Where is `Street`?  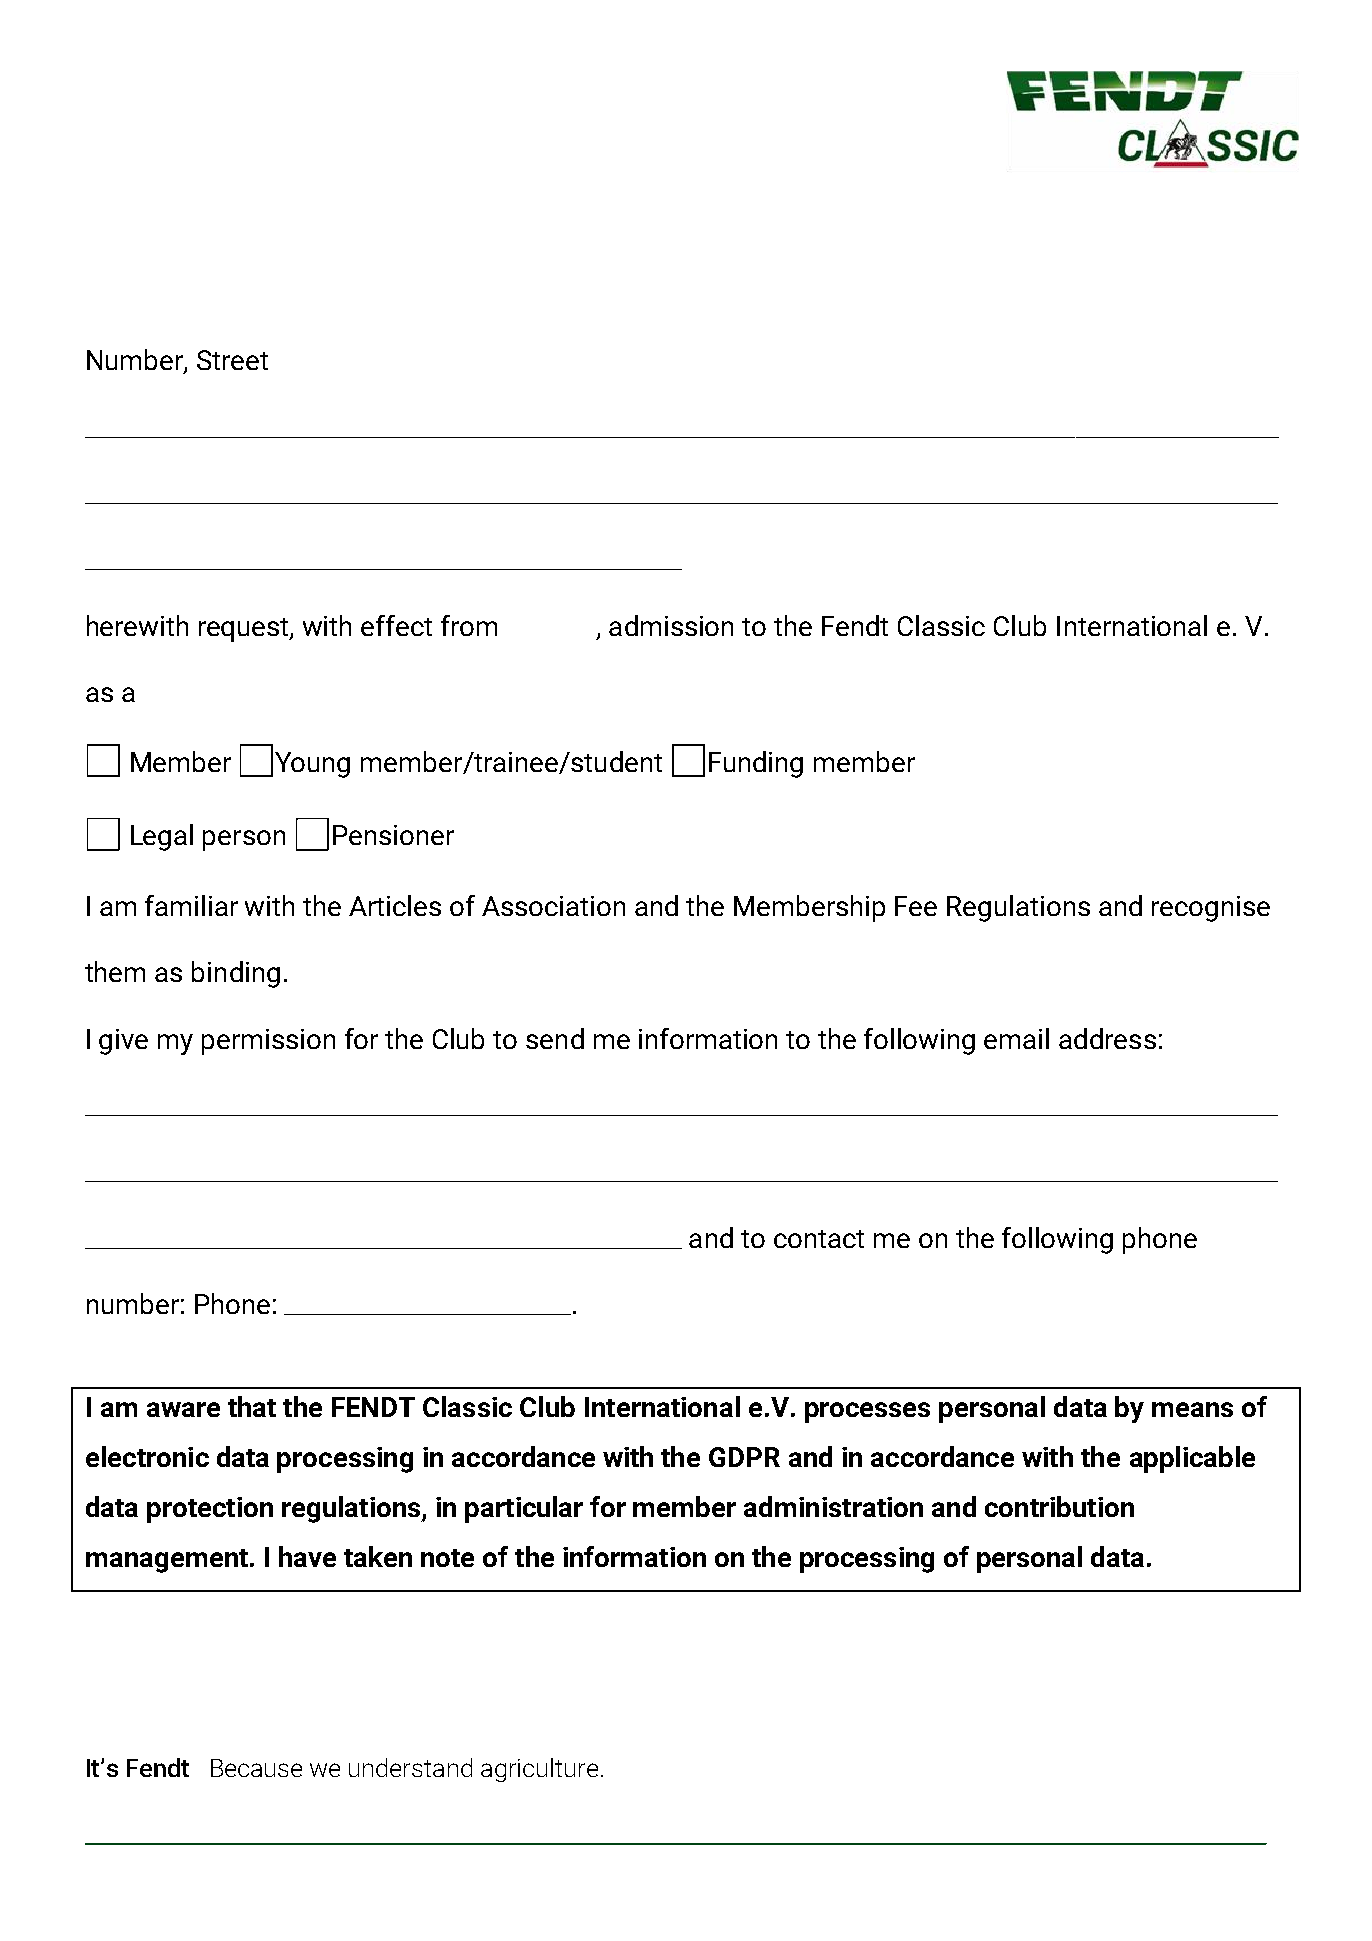 Street is located at coordinates (232, 360).
